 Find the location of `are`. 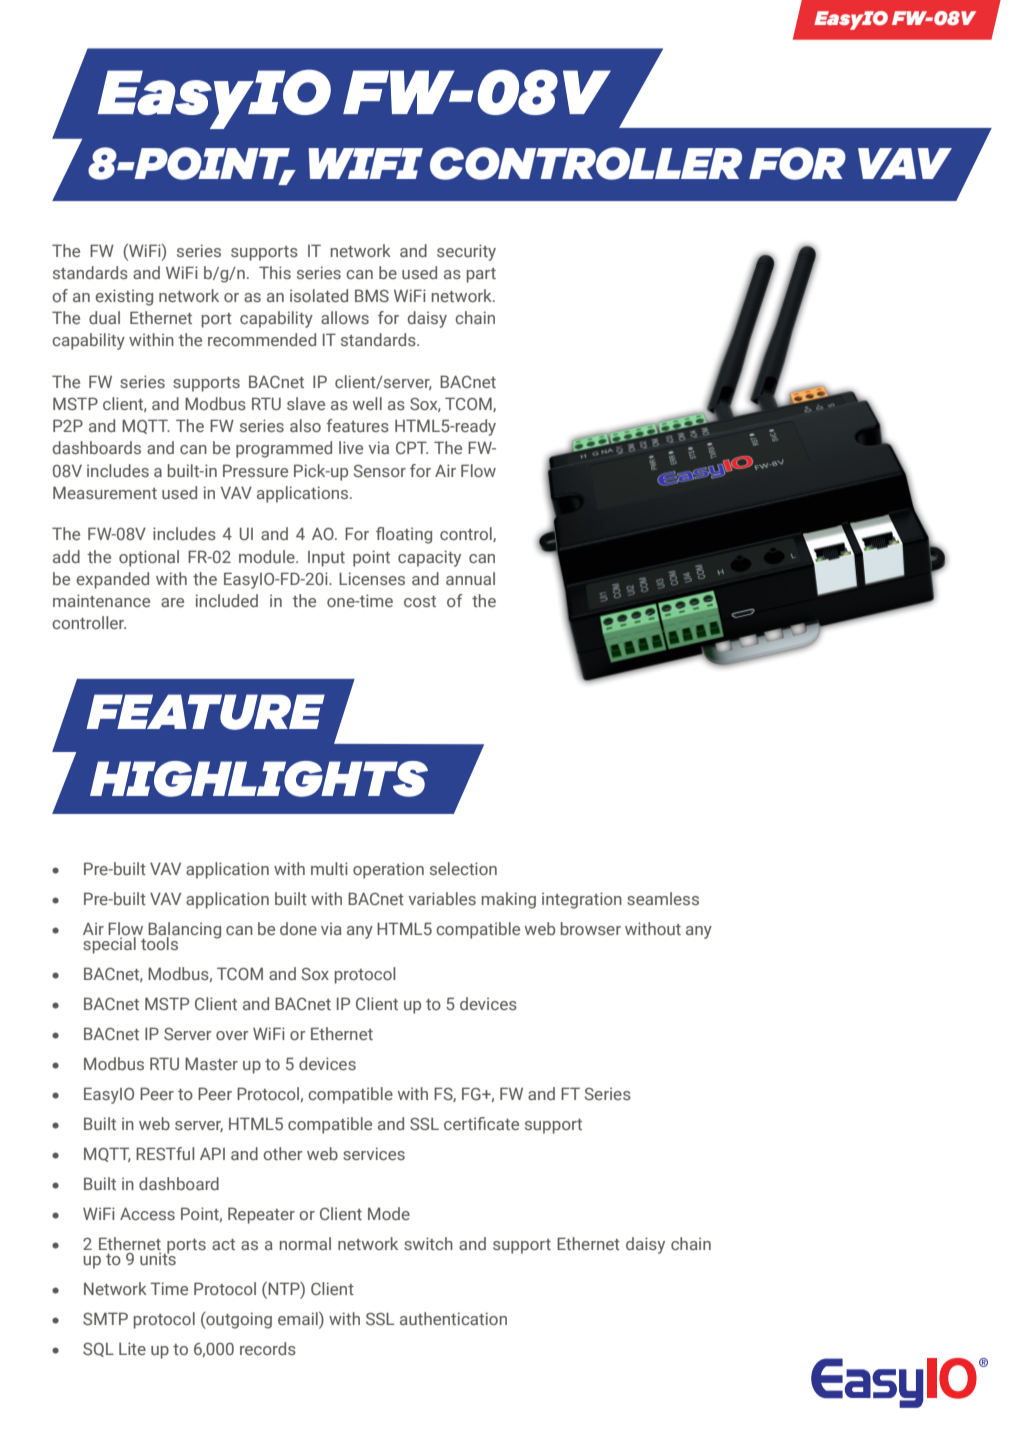

are is located at coordinates (172, 602).
